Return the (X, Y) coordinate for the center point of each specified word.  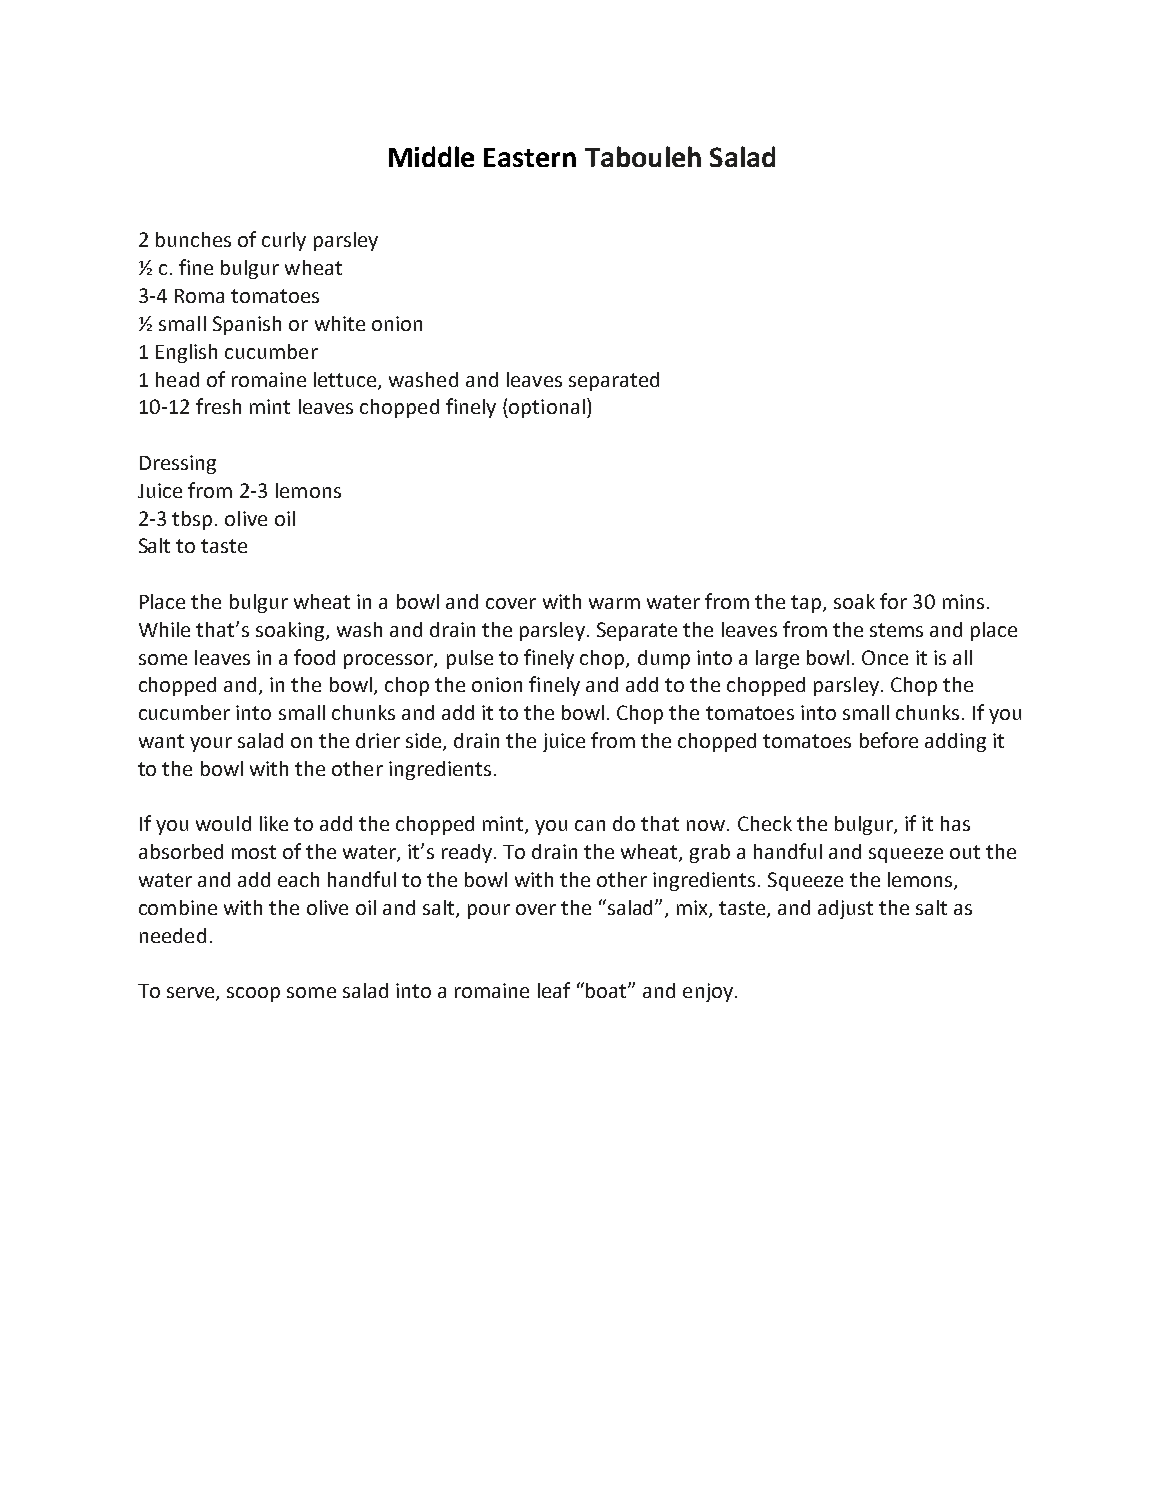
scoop (253, 994)
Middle (431, 156)
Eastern (530, 157)
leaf (554, 990)
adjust (845, 909)
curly (284, 241)
